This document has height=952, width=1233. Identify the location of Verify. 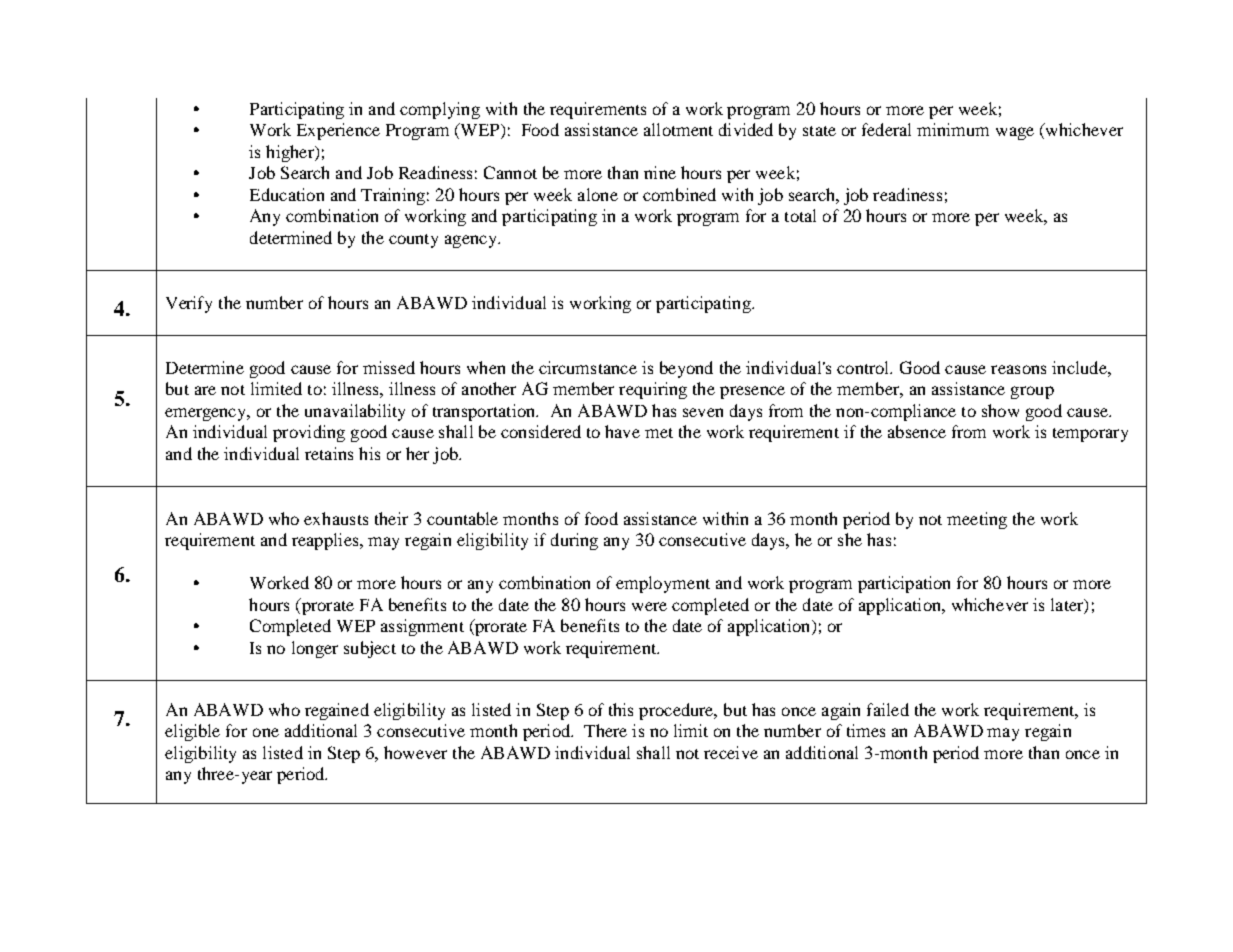
(189, 304).
